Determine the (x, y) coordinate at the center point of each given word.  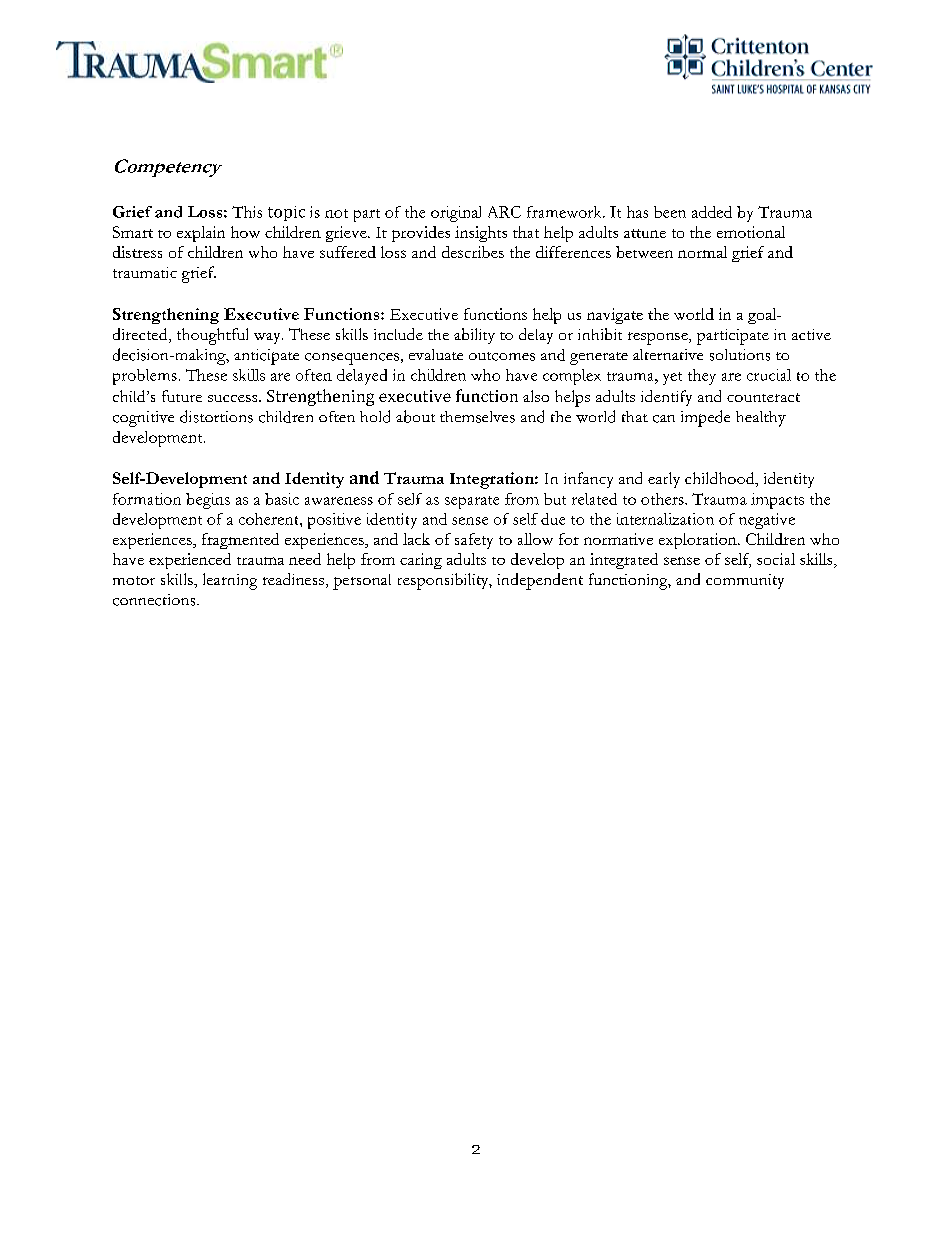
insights (481, 234)
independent (540, 581)
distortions (216, 416)
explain (201, 234)
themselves (477, 417)
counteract (763, 397)
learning (230, 581)
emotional (751, 232)
